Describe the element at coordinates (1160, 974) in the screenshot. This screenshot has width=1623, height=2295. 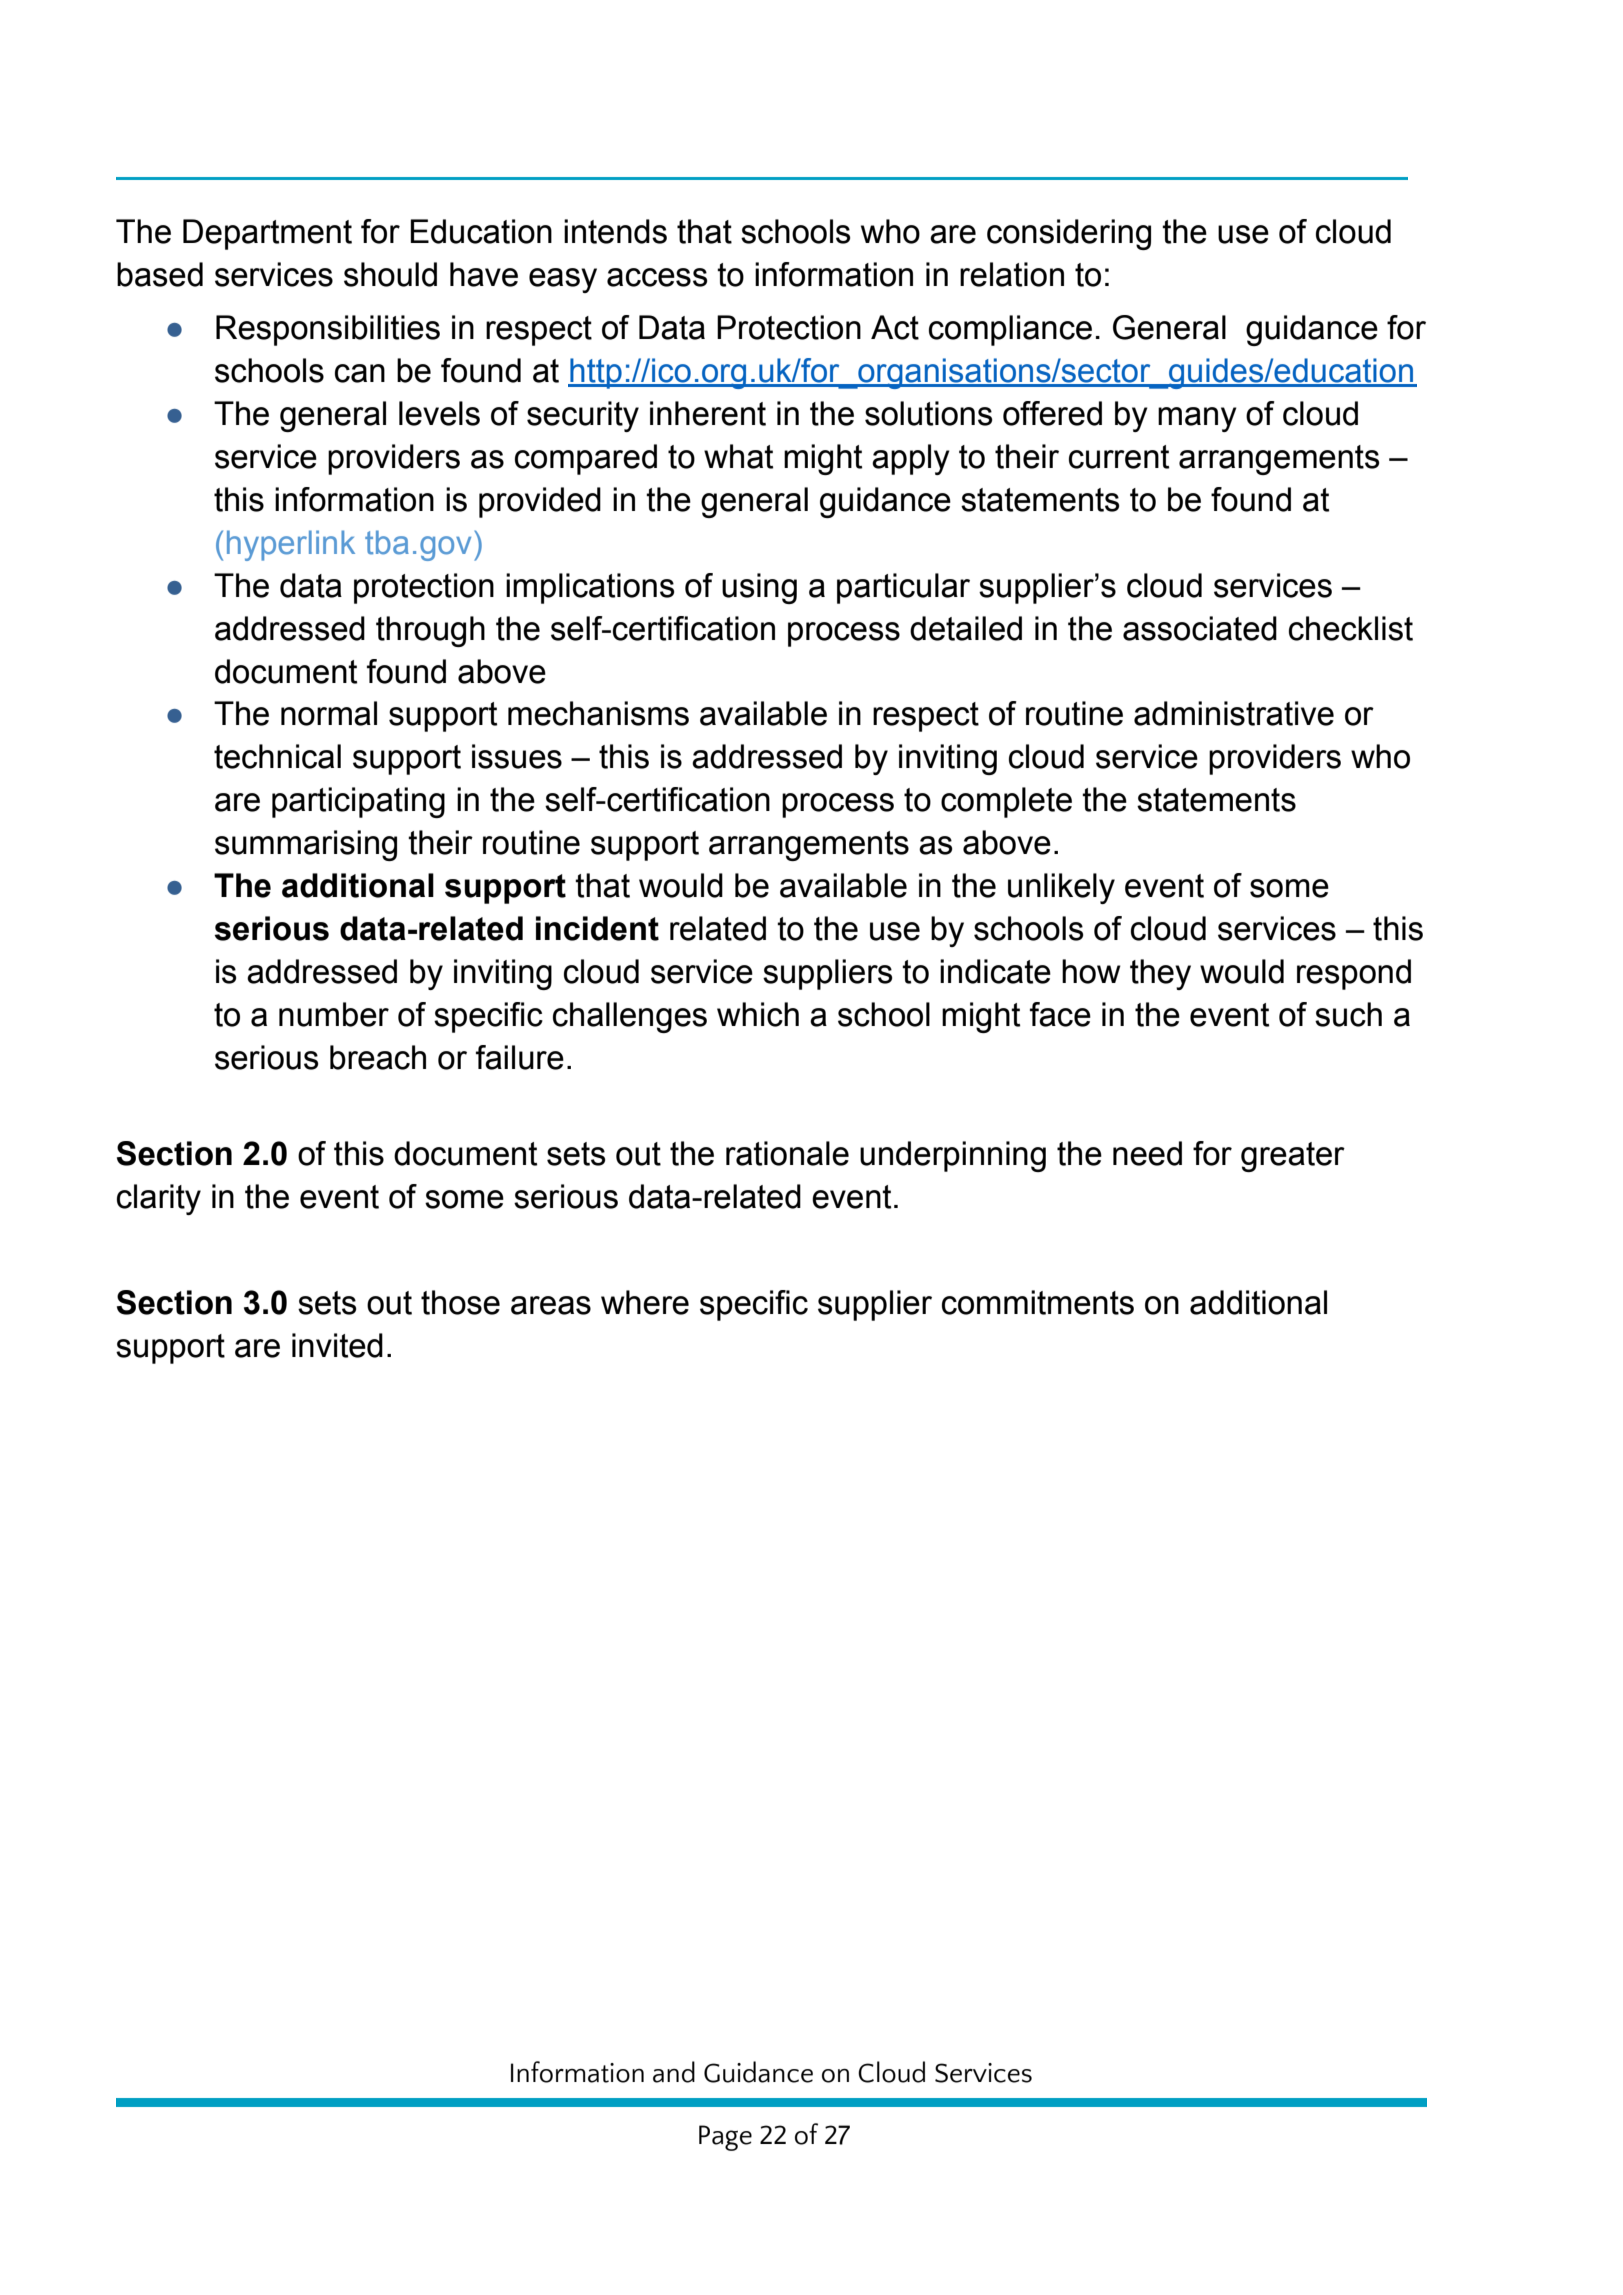
I see `they` at that location.
